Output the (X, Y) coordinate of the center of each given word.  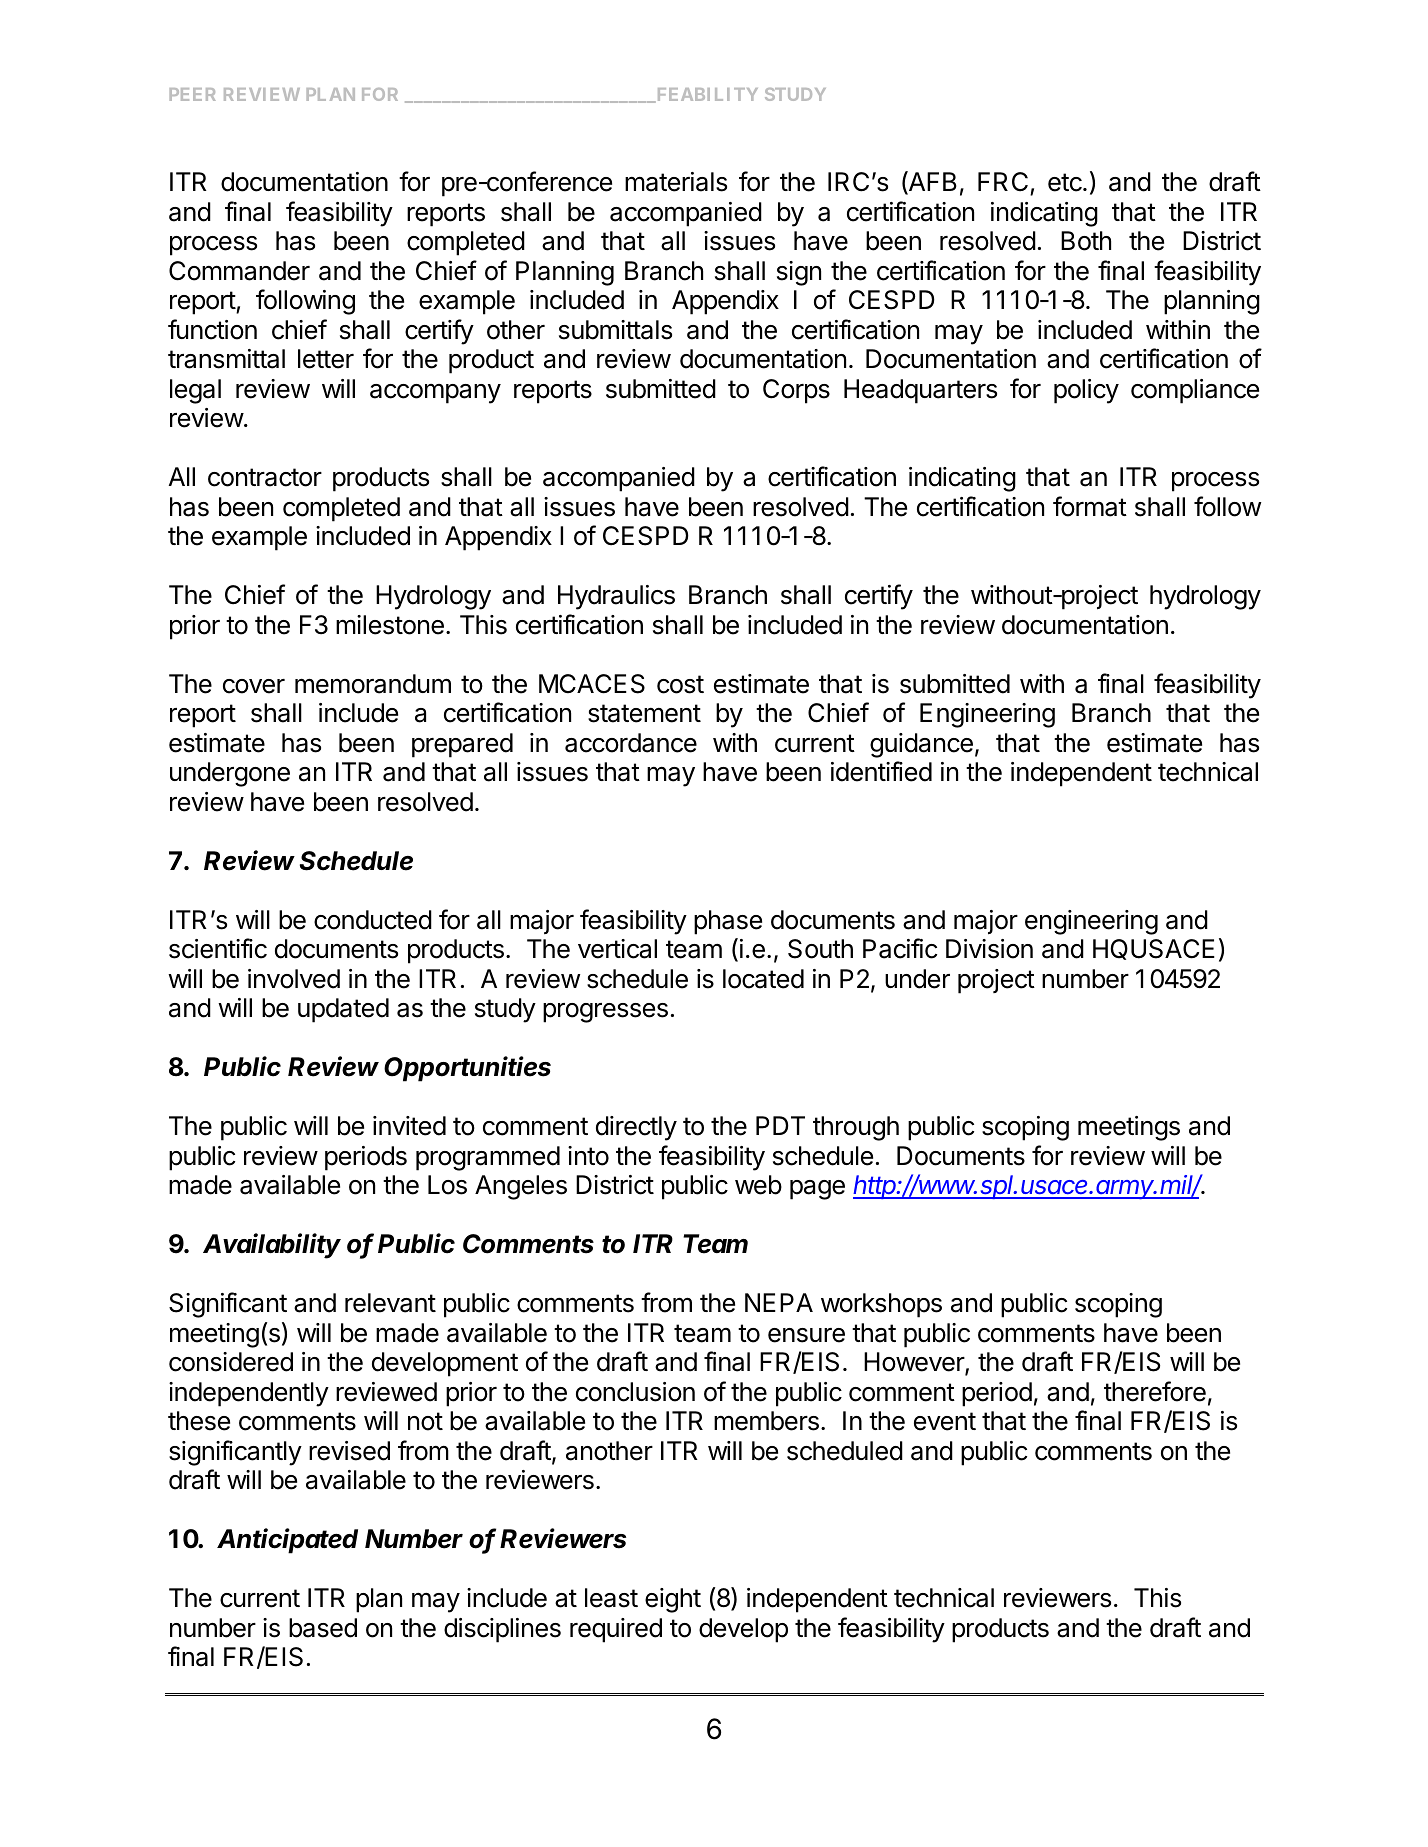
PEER (192, 94)
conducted (373, 920)
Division (989, 949)
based (323, 1628)
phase (728, 922)
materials (676, 182)
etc (1066, 182)
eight (673, 1600)
